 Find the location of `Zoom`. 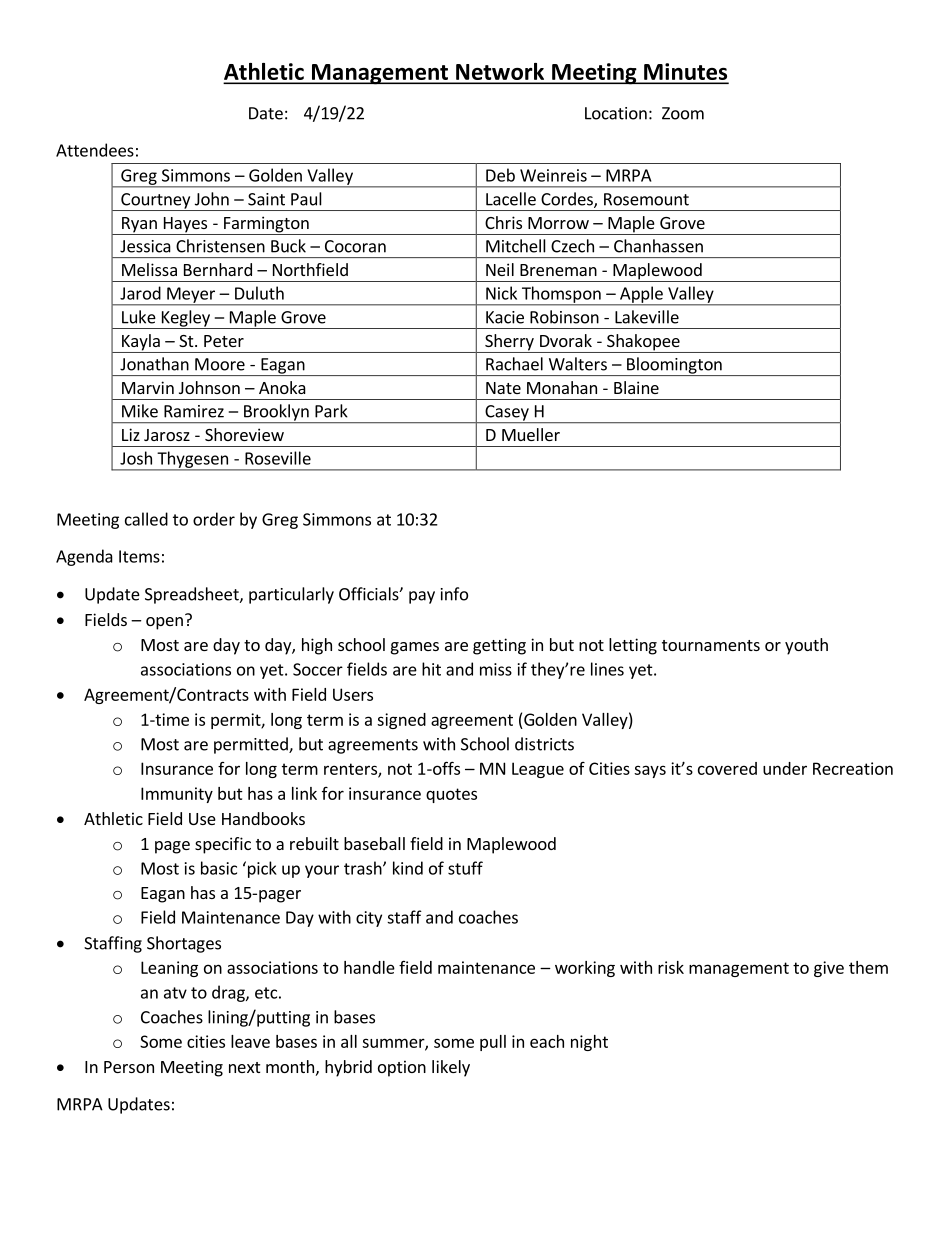

Zoom is located at coordinates (683, 113).
